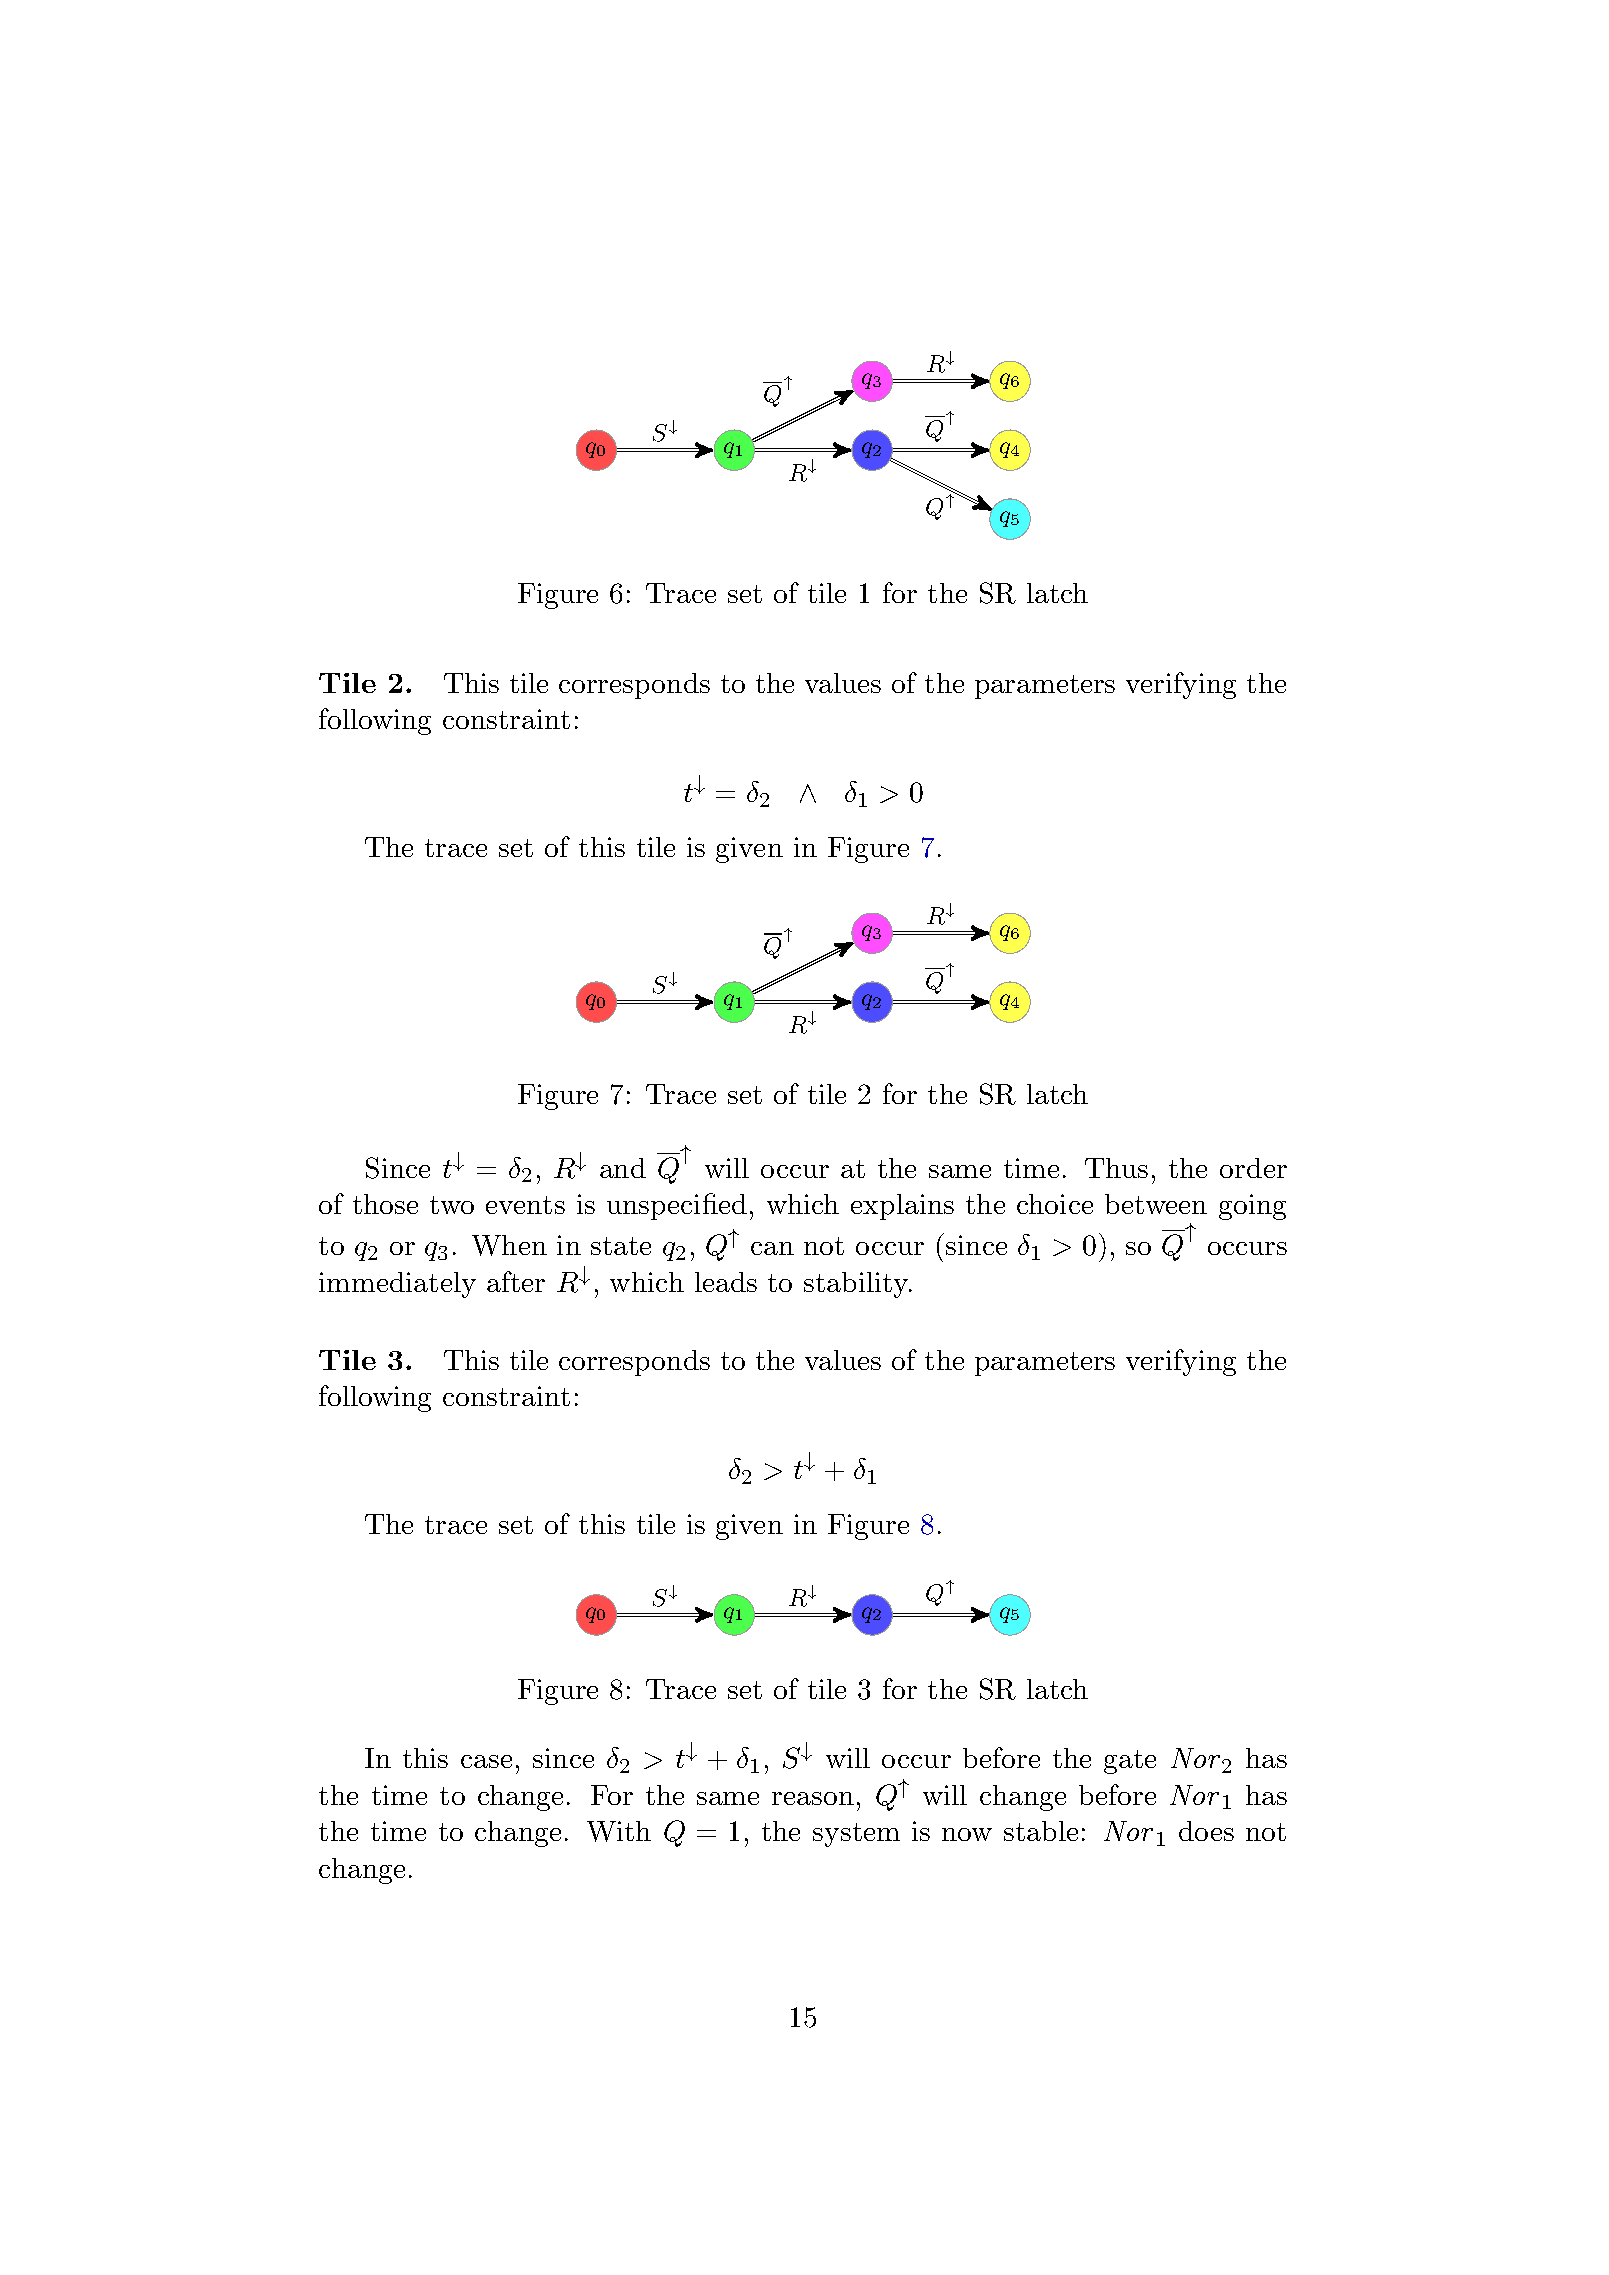  Describe the element at coordinates (516, 1281) in the screenshot. I see `after` at that location.
